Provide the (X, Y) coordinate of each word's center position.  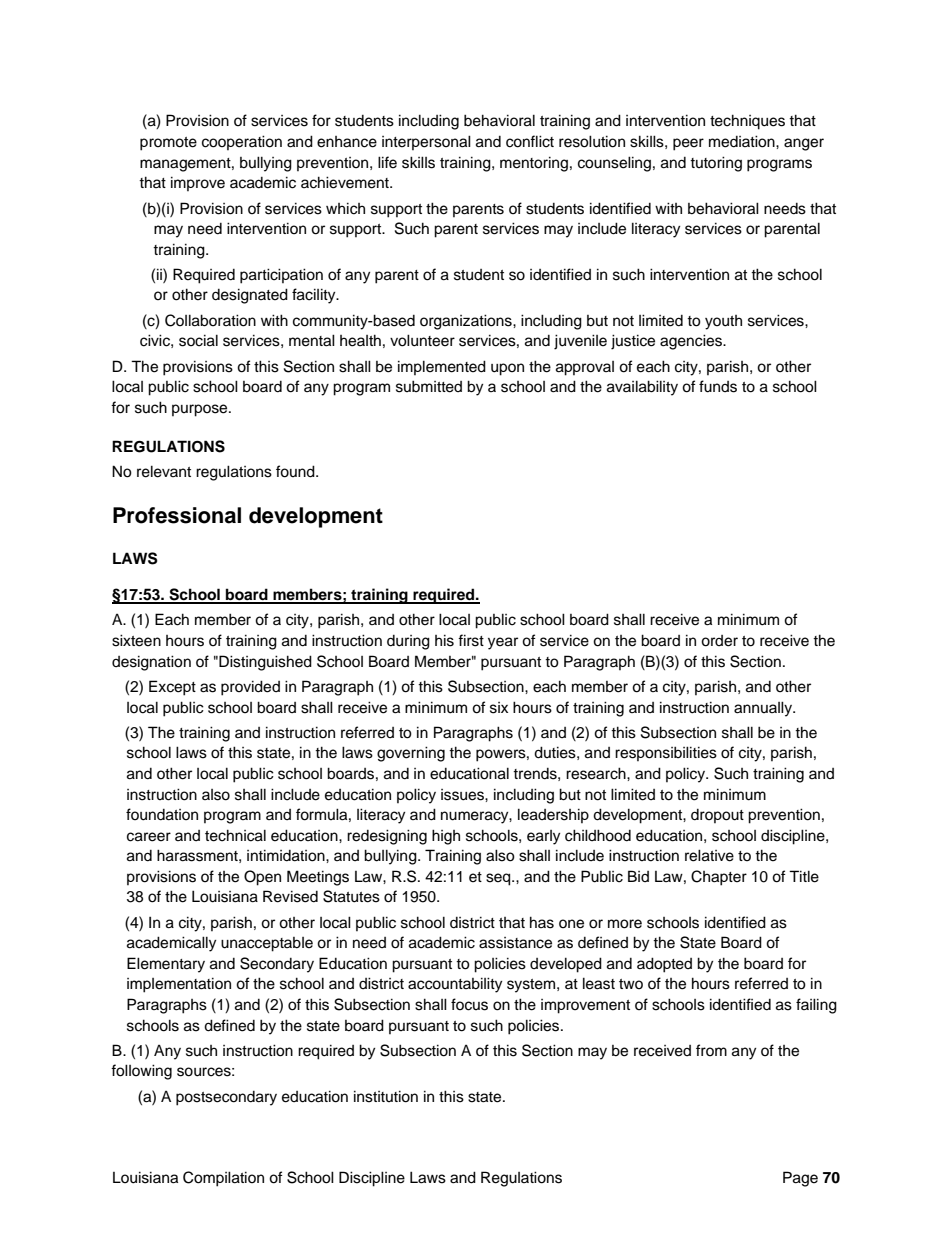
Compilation (223, 1179)
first (471, 640)
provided (250, 688)
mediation (743, 141)
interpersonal (426, 142)
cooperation (242, 142)
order (719, 641)
